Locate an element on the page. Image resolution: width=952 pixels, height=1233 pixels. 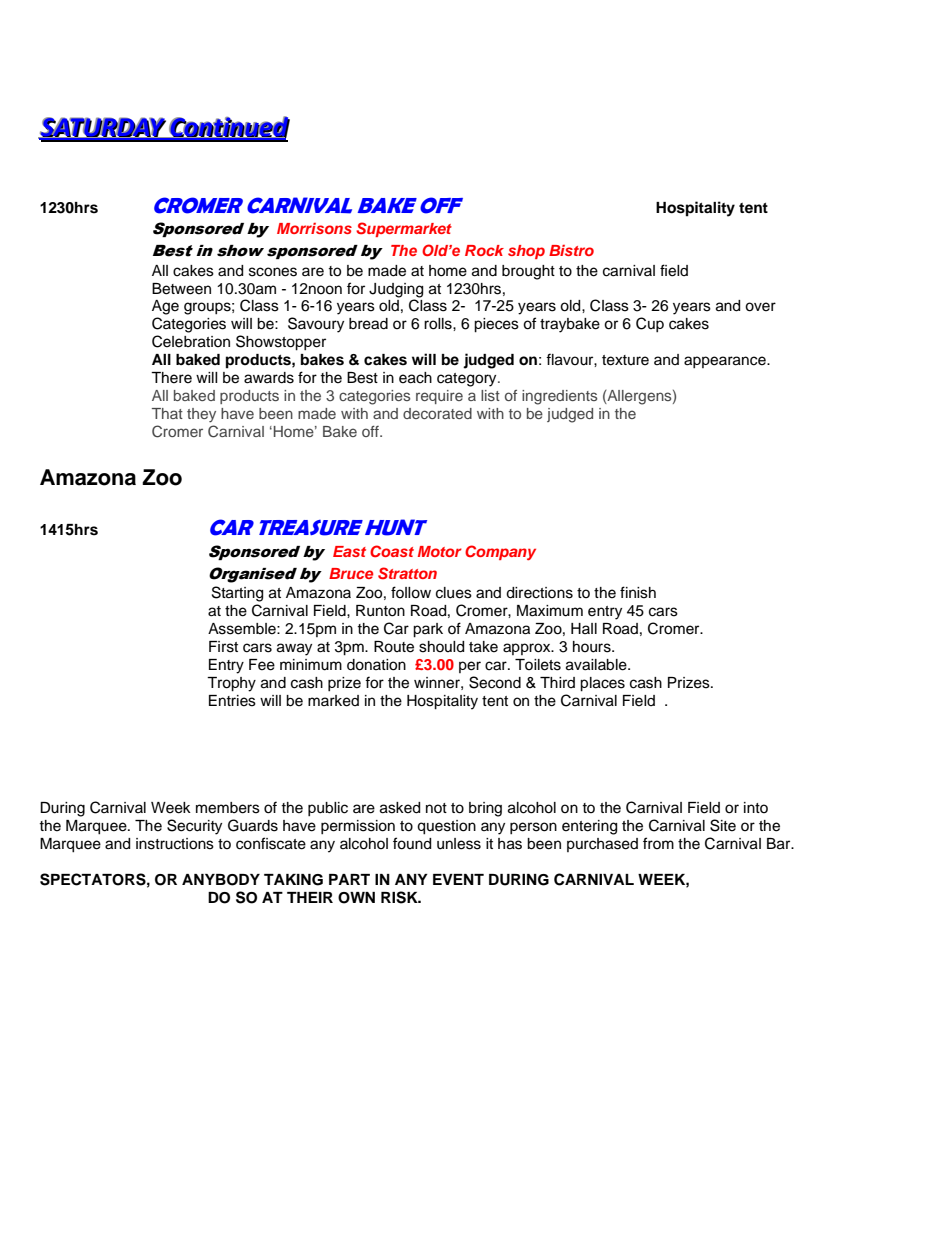
EVENT is located at coordinates (458, 879).
